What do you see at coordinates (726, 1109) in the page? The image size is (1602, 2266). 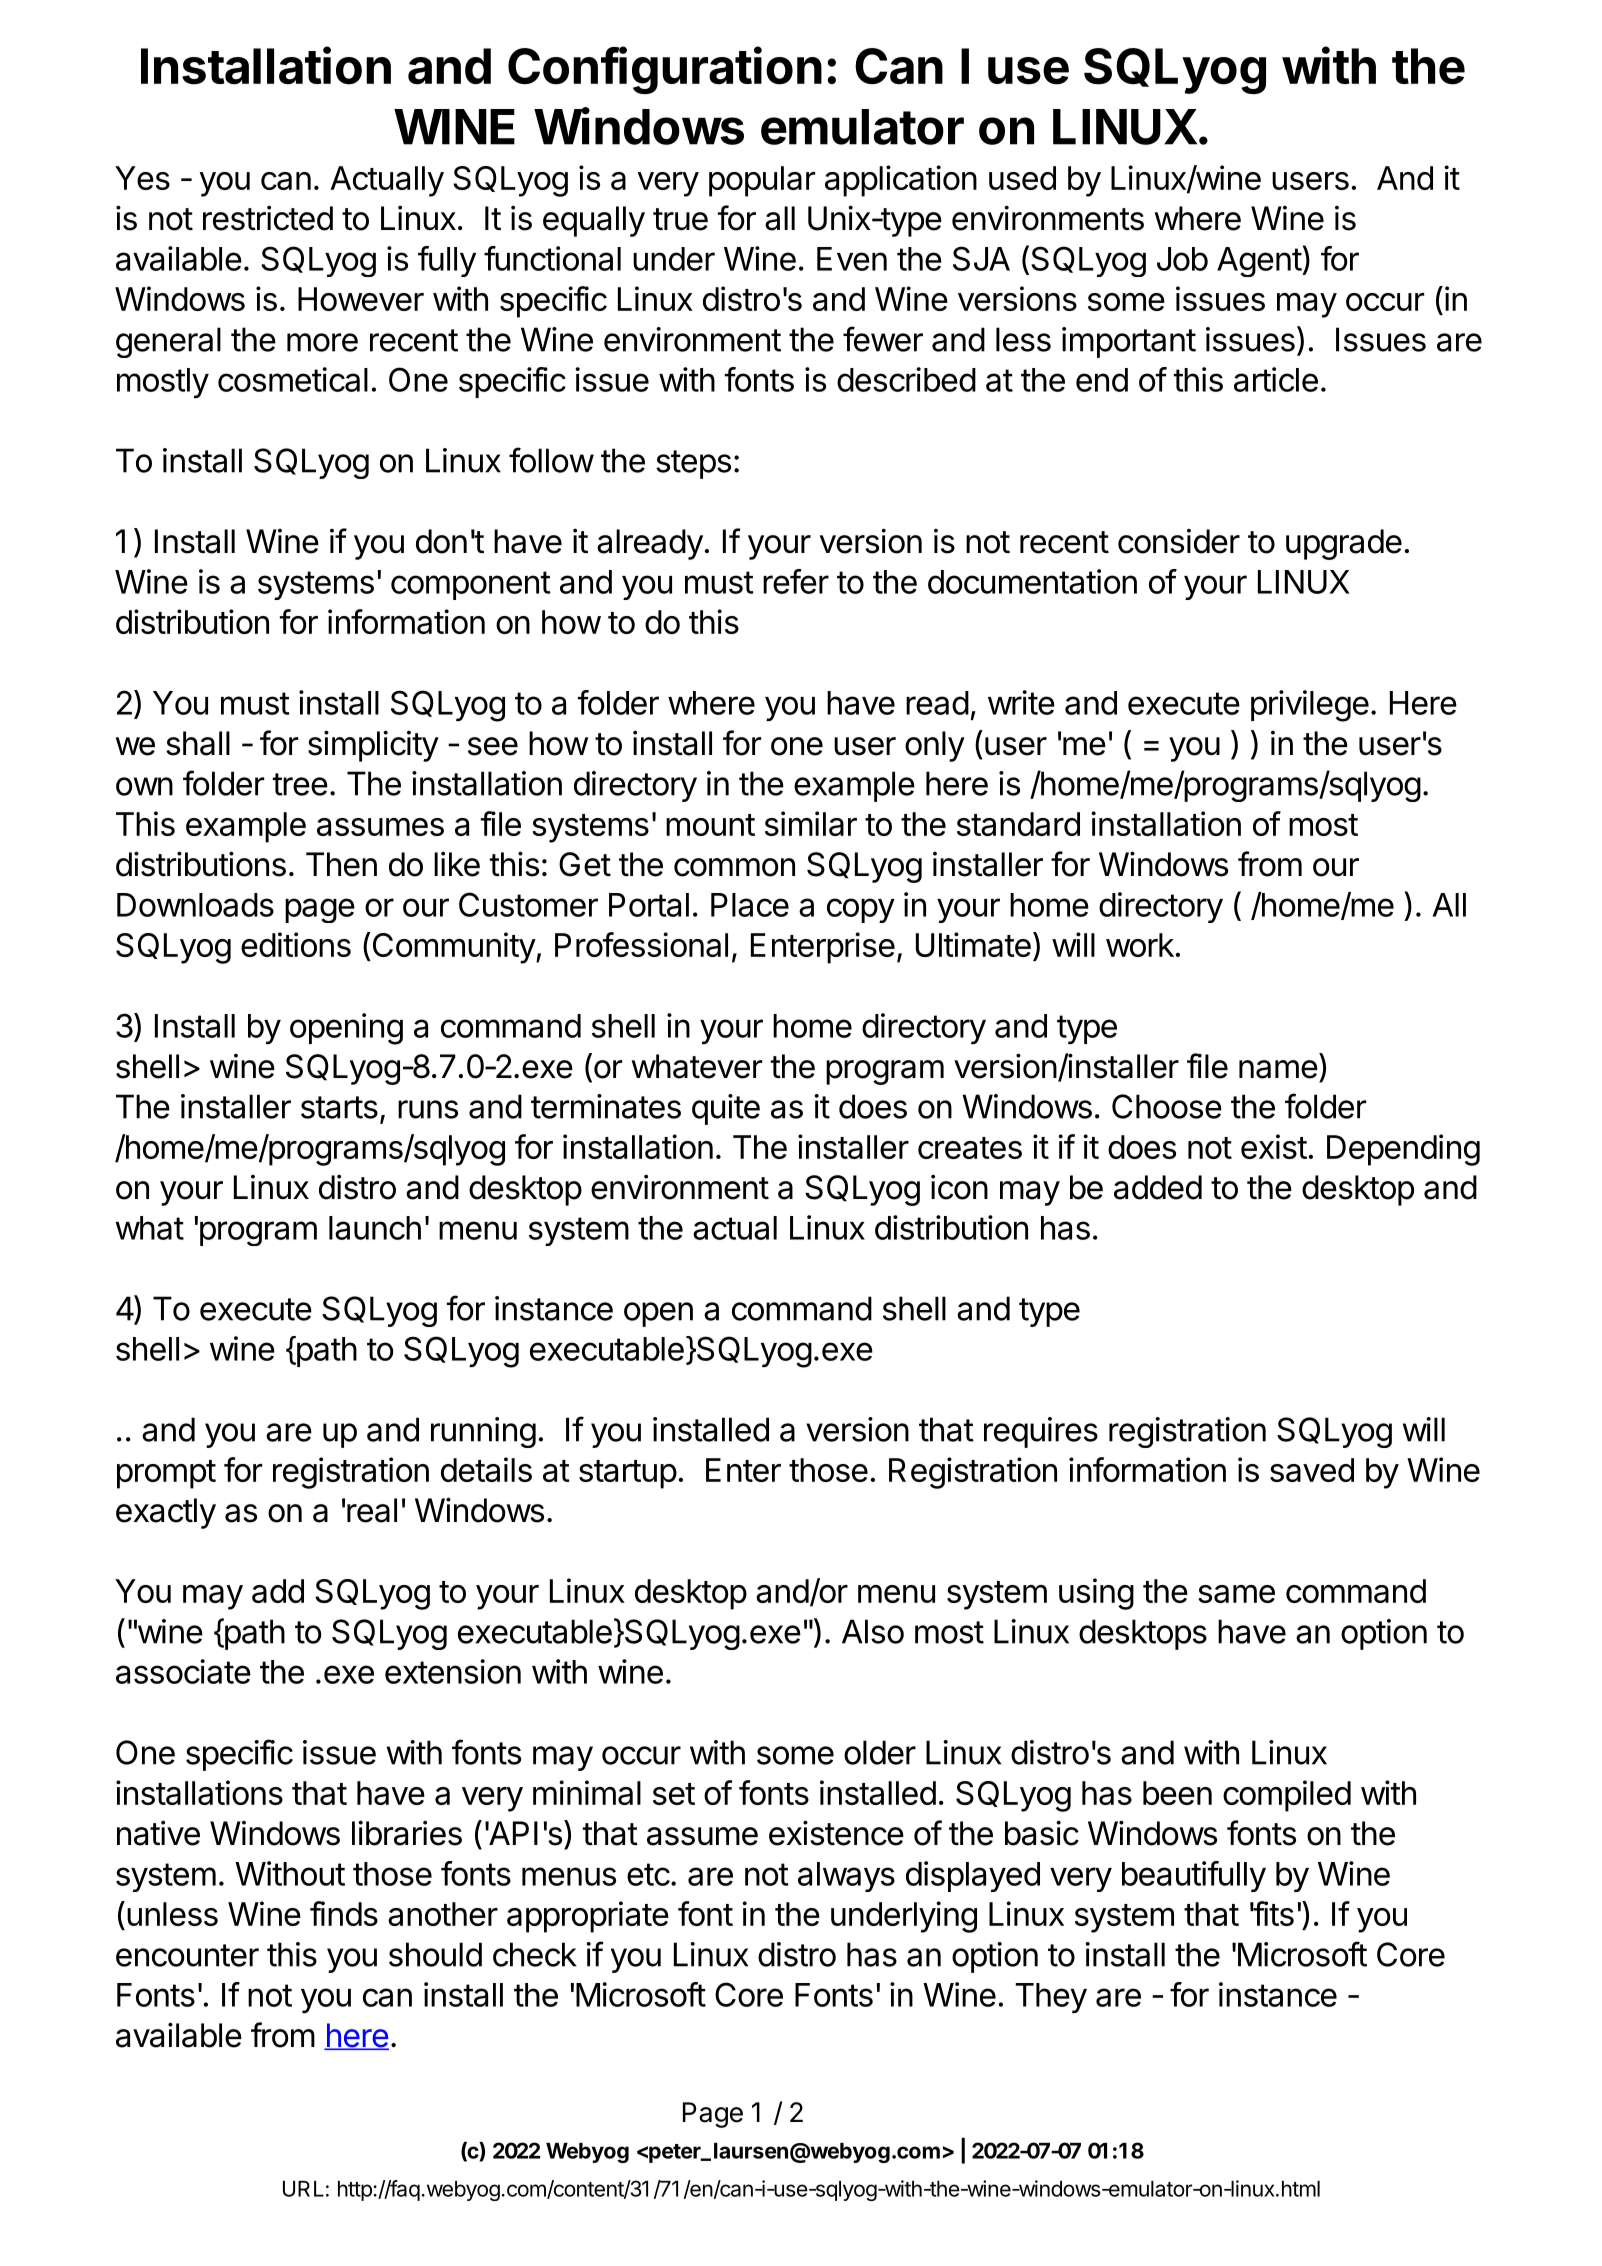 I see `quite` at bounding box center [726, 1109].
